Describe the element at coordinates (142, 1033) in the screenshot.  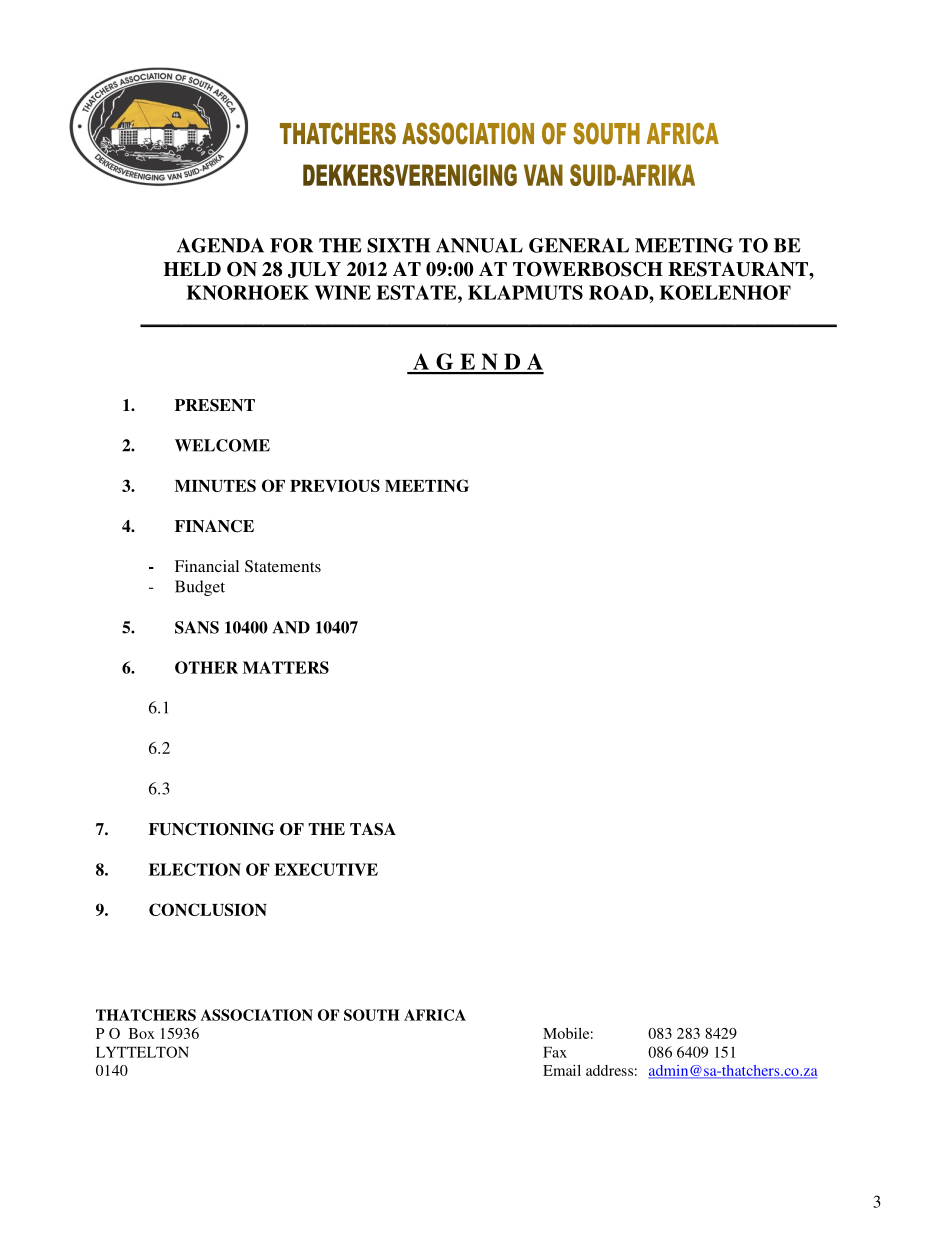
I see `Box` at that location.
